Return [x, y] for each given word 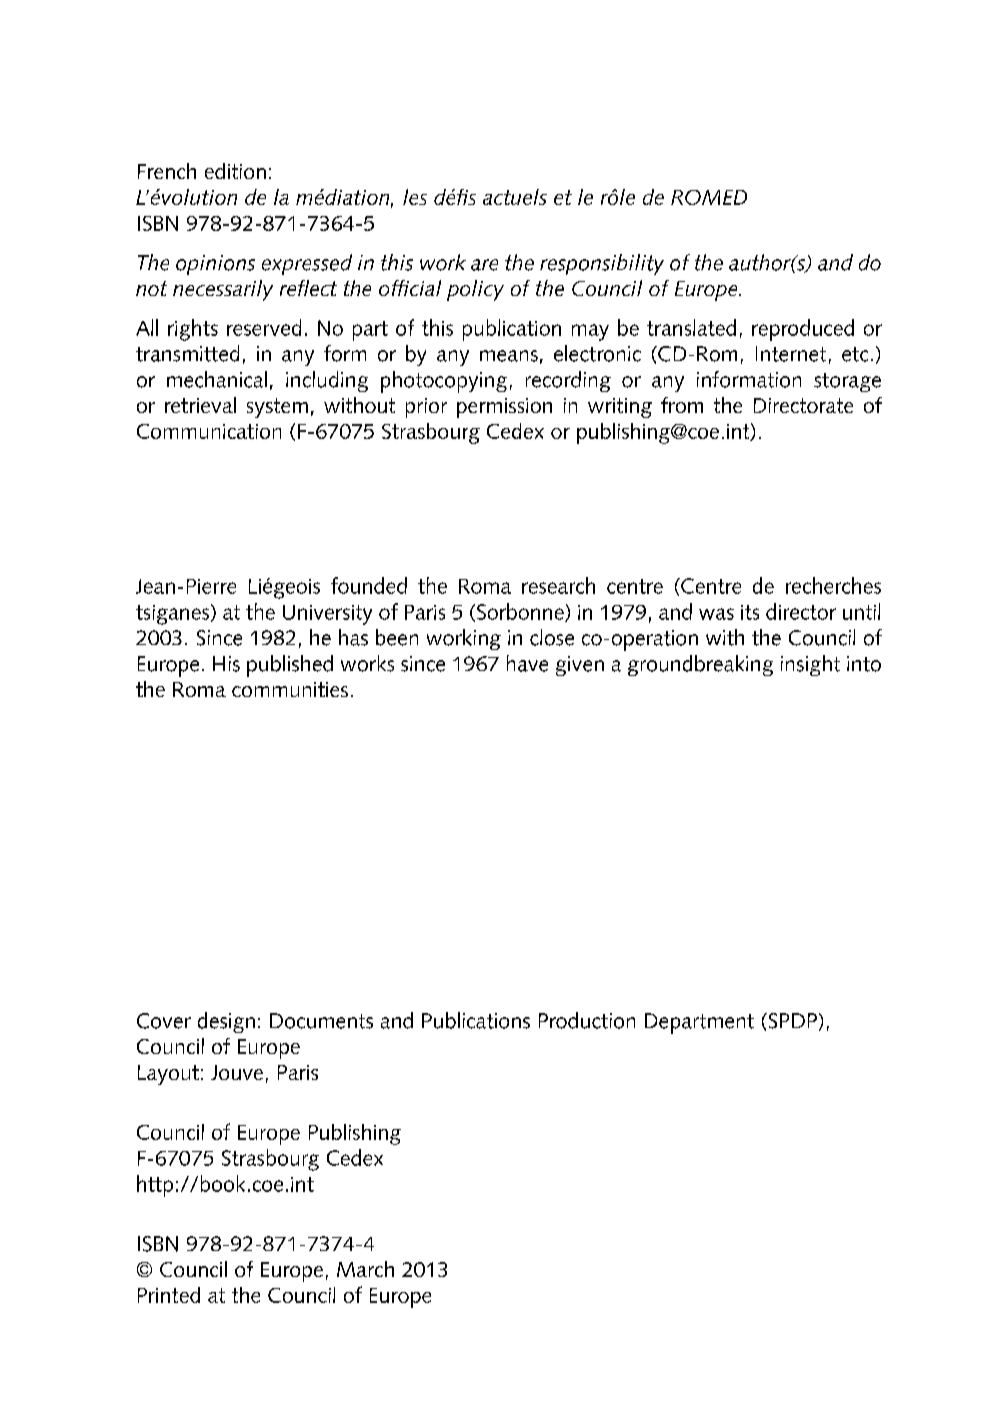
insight [810, 665]
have [527, 663]
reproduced [803, 330]
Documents [321, 1021]
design [226, 1022]
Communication [209, 431]
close [552, 637]
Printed [169, 1295]
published [290, 666]
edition [235, 171]
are [484, 265]
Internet [791, 354]
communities [290, 689]
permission [504, 408]
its [750, 612]
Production [587, 1020]
